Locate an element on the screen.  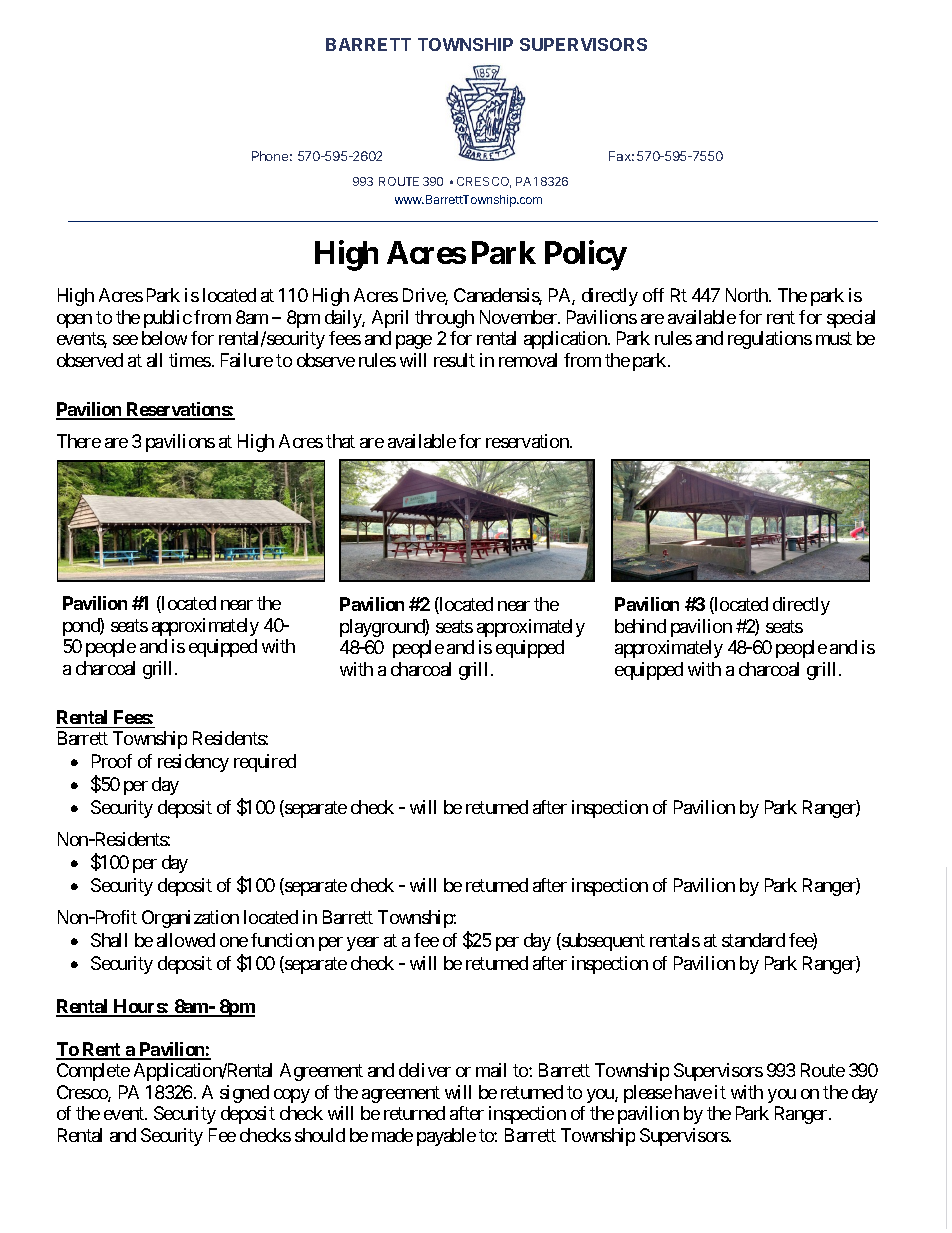
required is located at coordinates (265, 763).
